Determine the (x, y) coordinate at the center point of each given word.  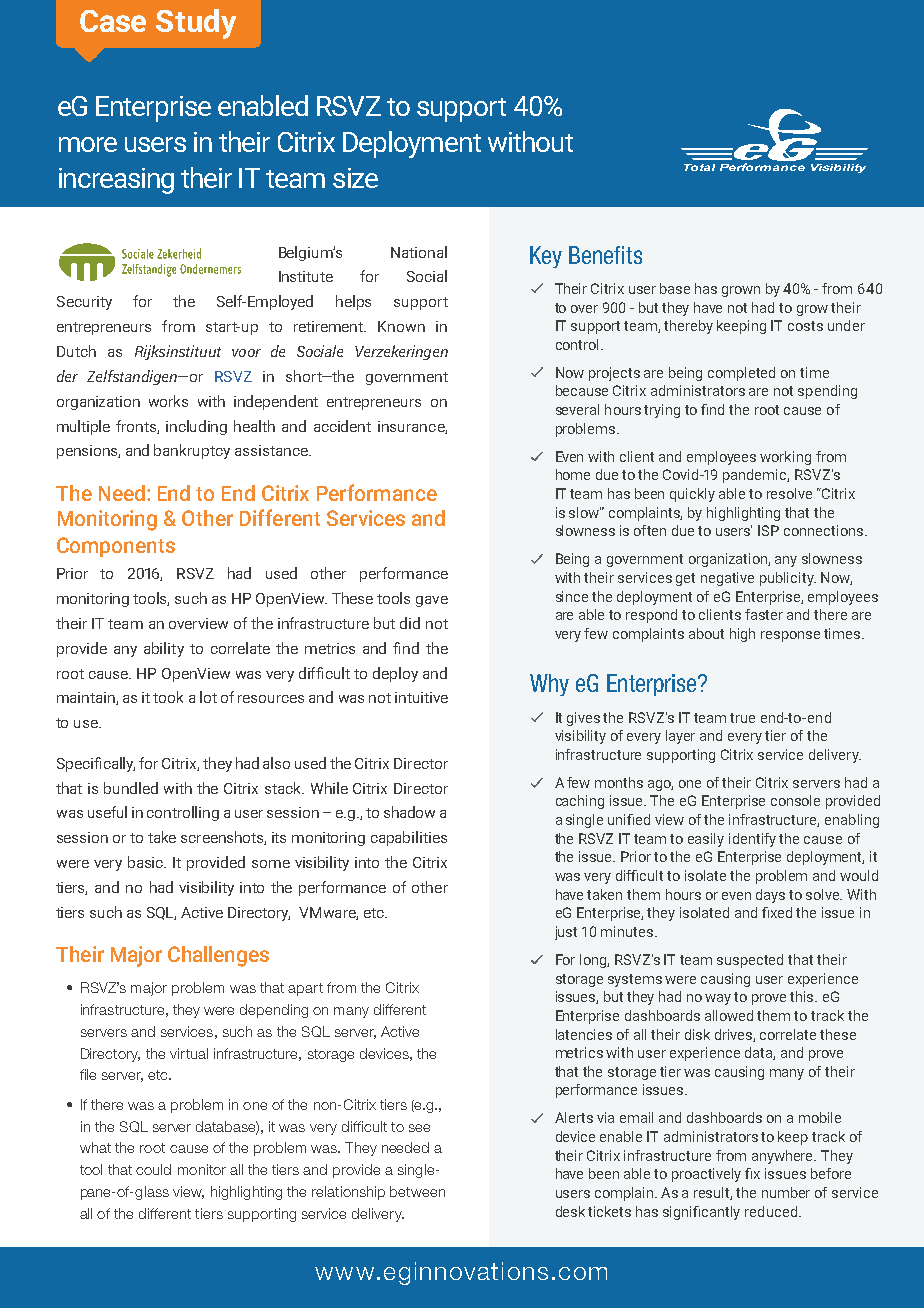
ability (164, 649)
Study (196, 24)
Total (699, 167)
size (355, 178)
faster (764, 614)
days (770, 896)
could (153, 1169)
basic (147, 862)
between (417, 1191)
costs (805, 326)
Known (401, 326)
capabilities (409, 838)
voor (246, 353)
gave (432, 601)
